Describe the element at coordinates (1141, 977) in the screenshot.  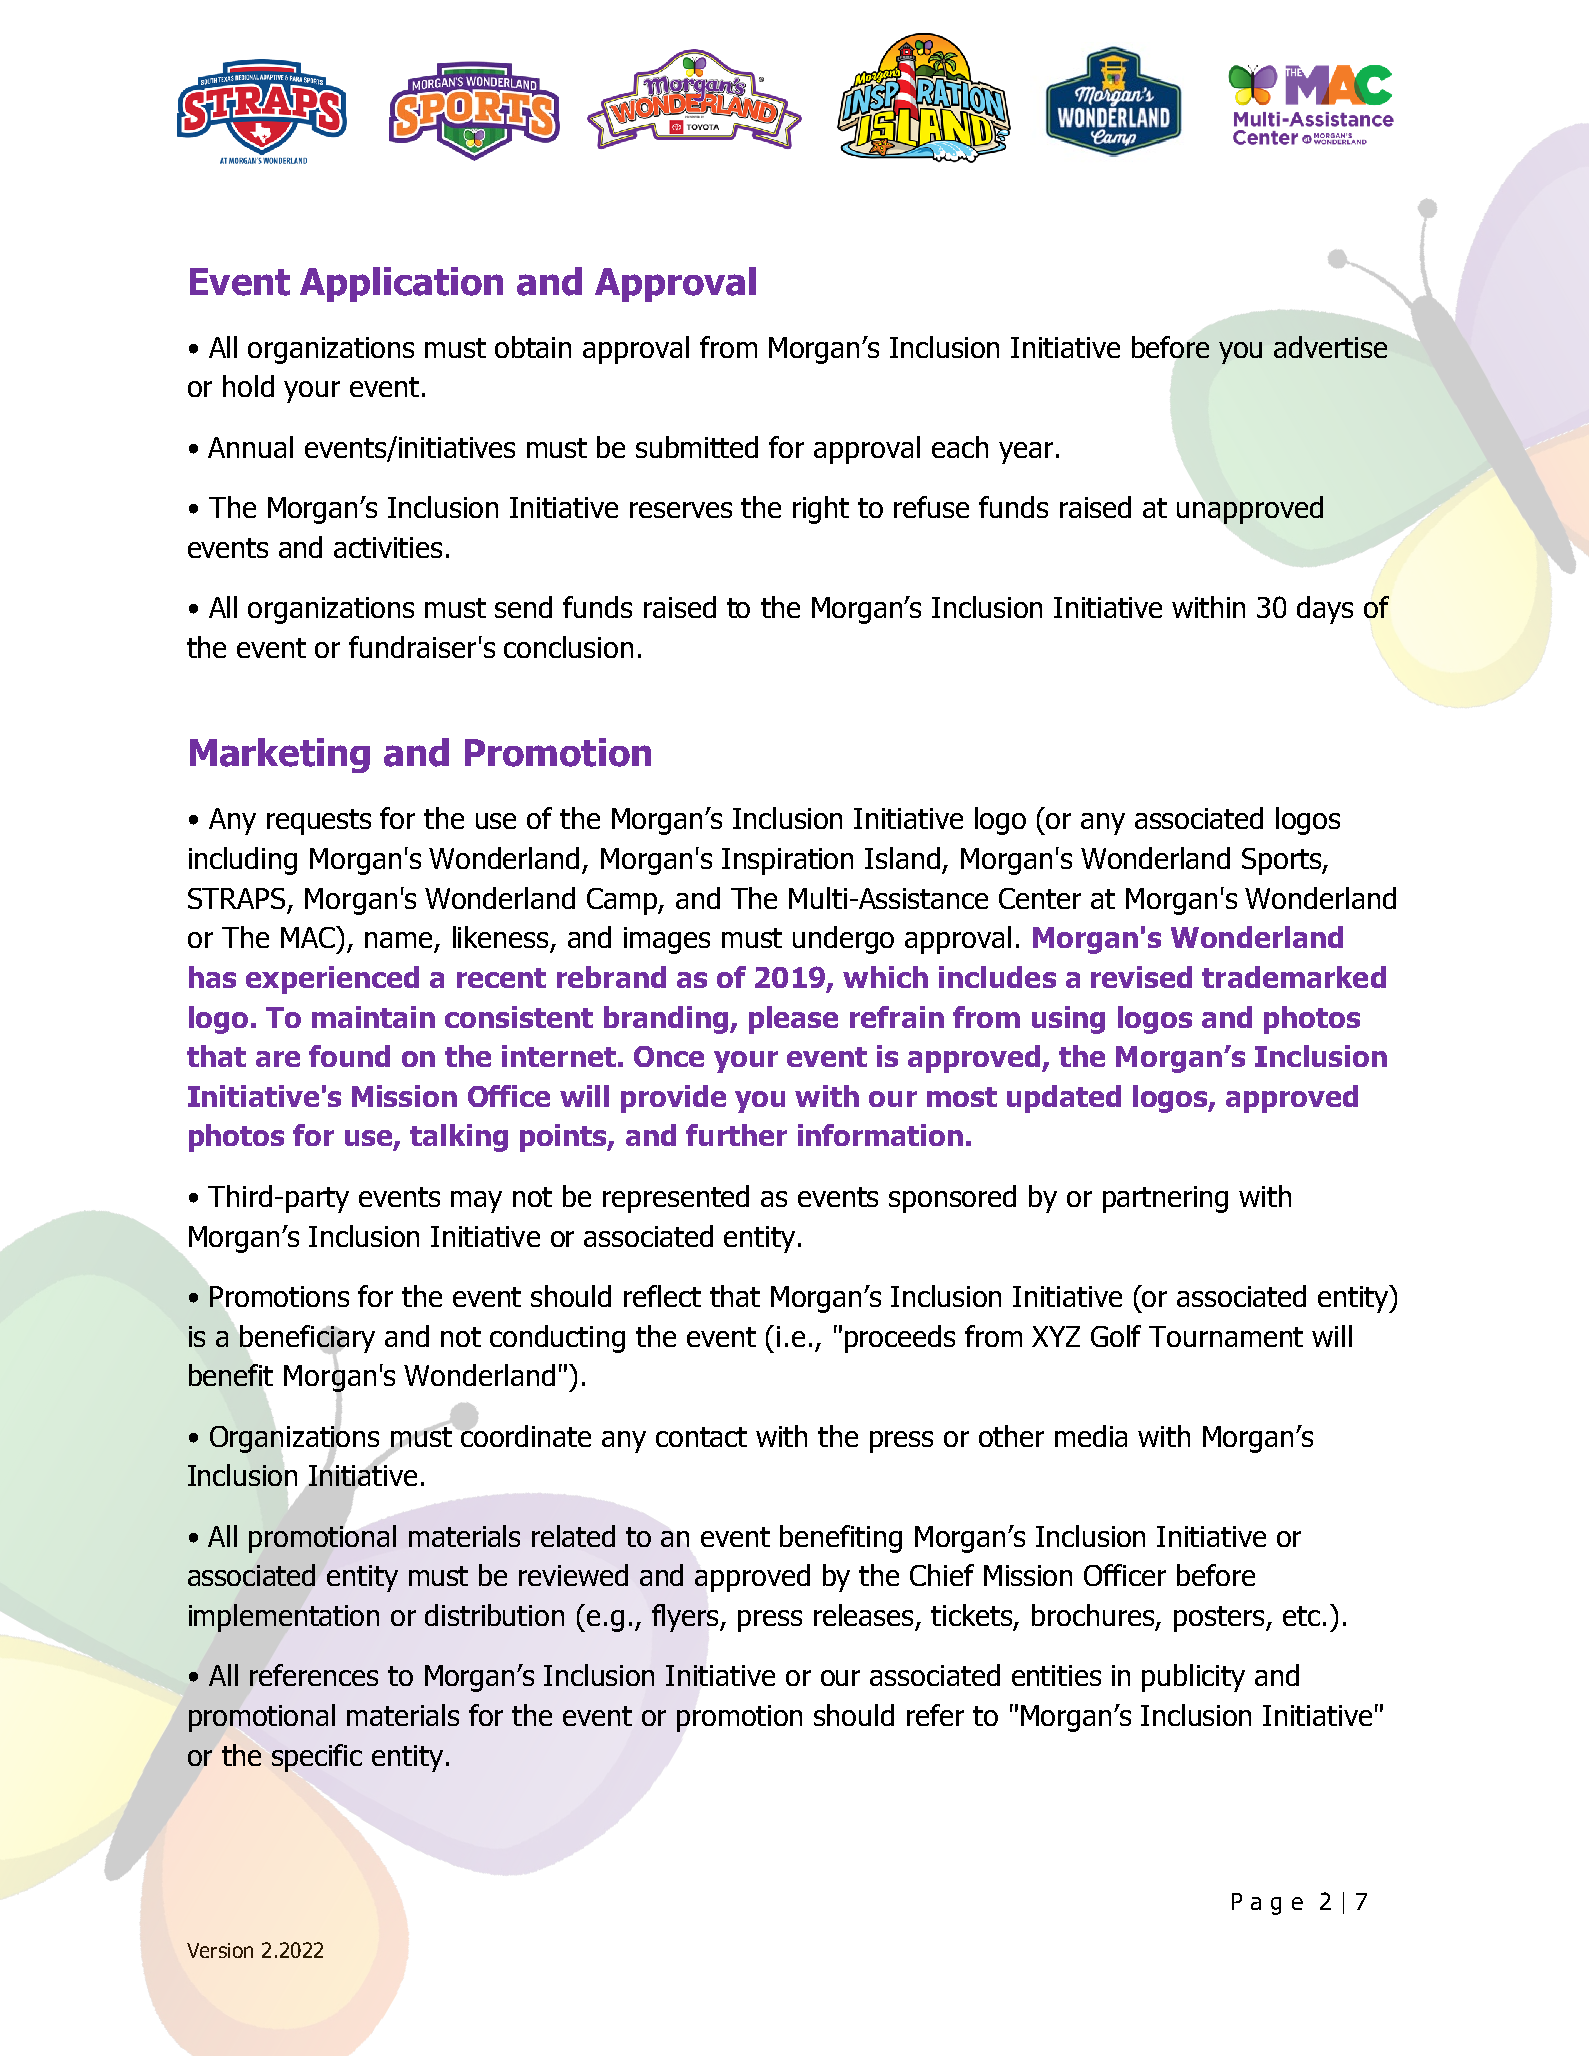
I see `revised` at that location.
